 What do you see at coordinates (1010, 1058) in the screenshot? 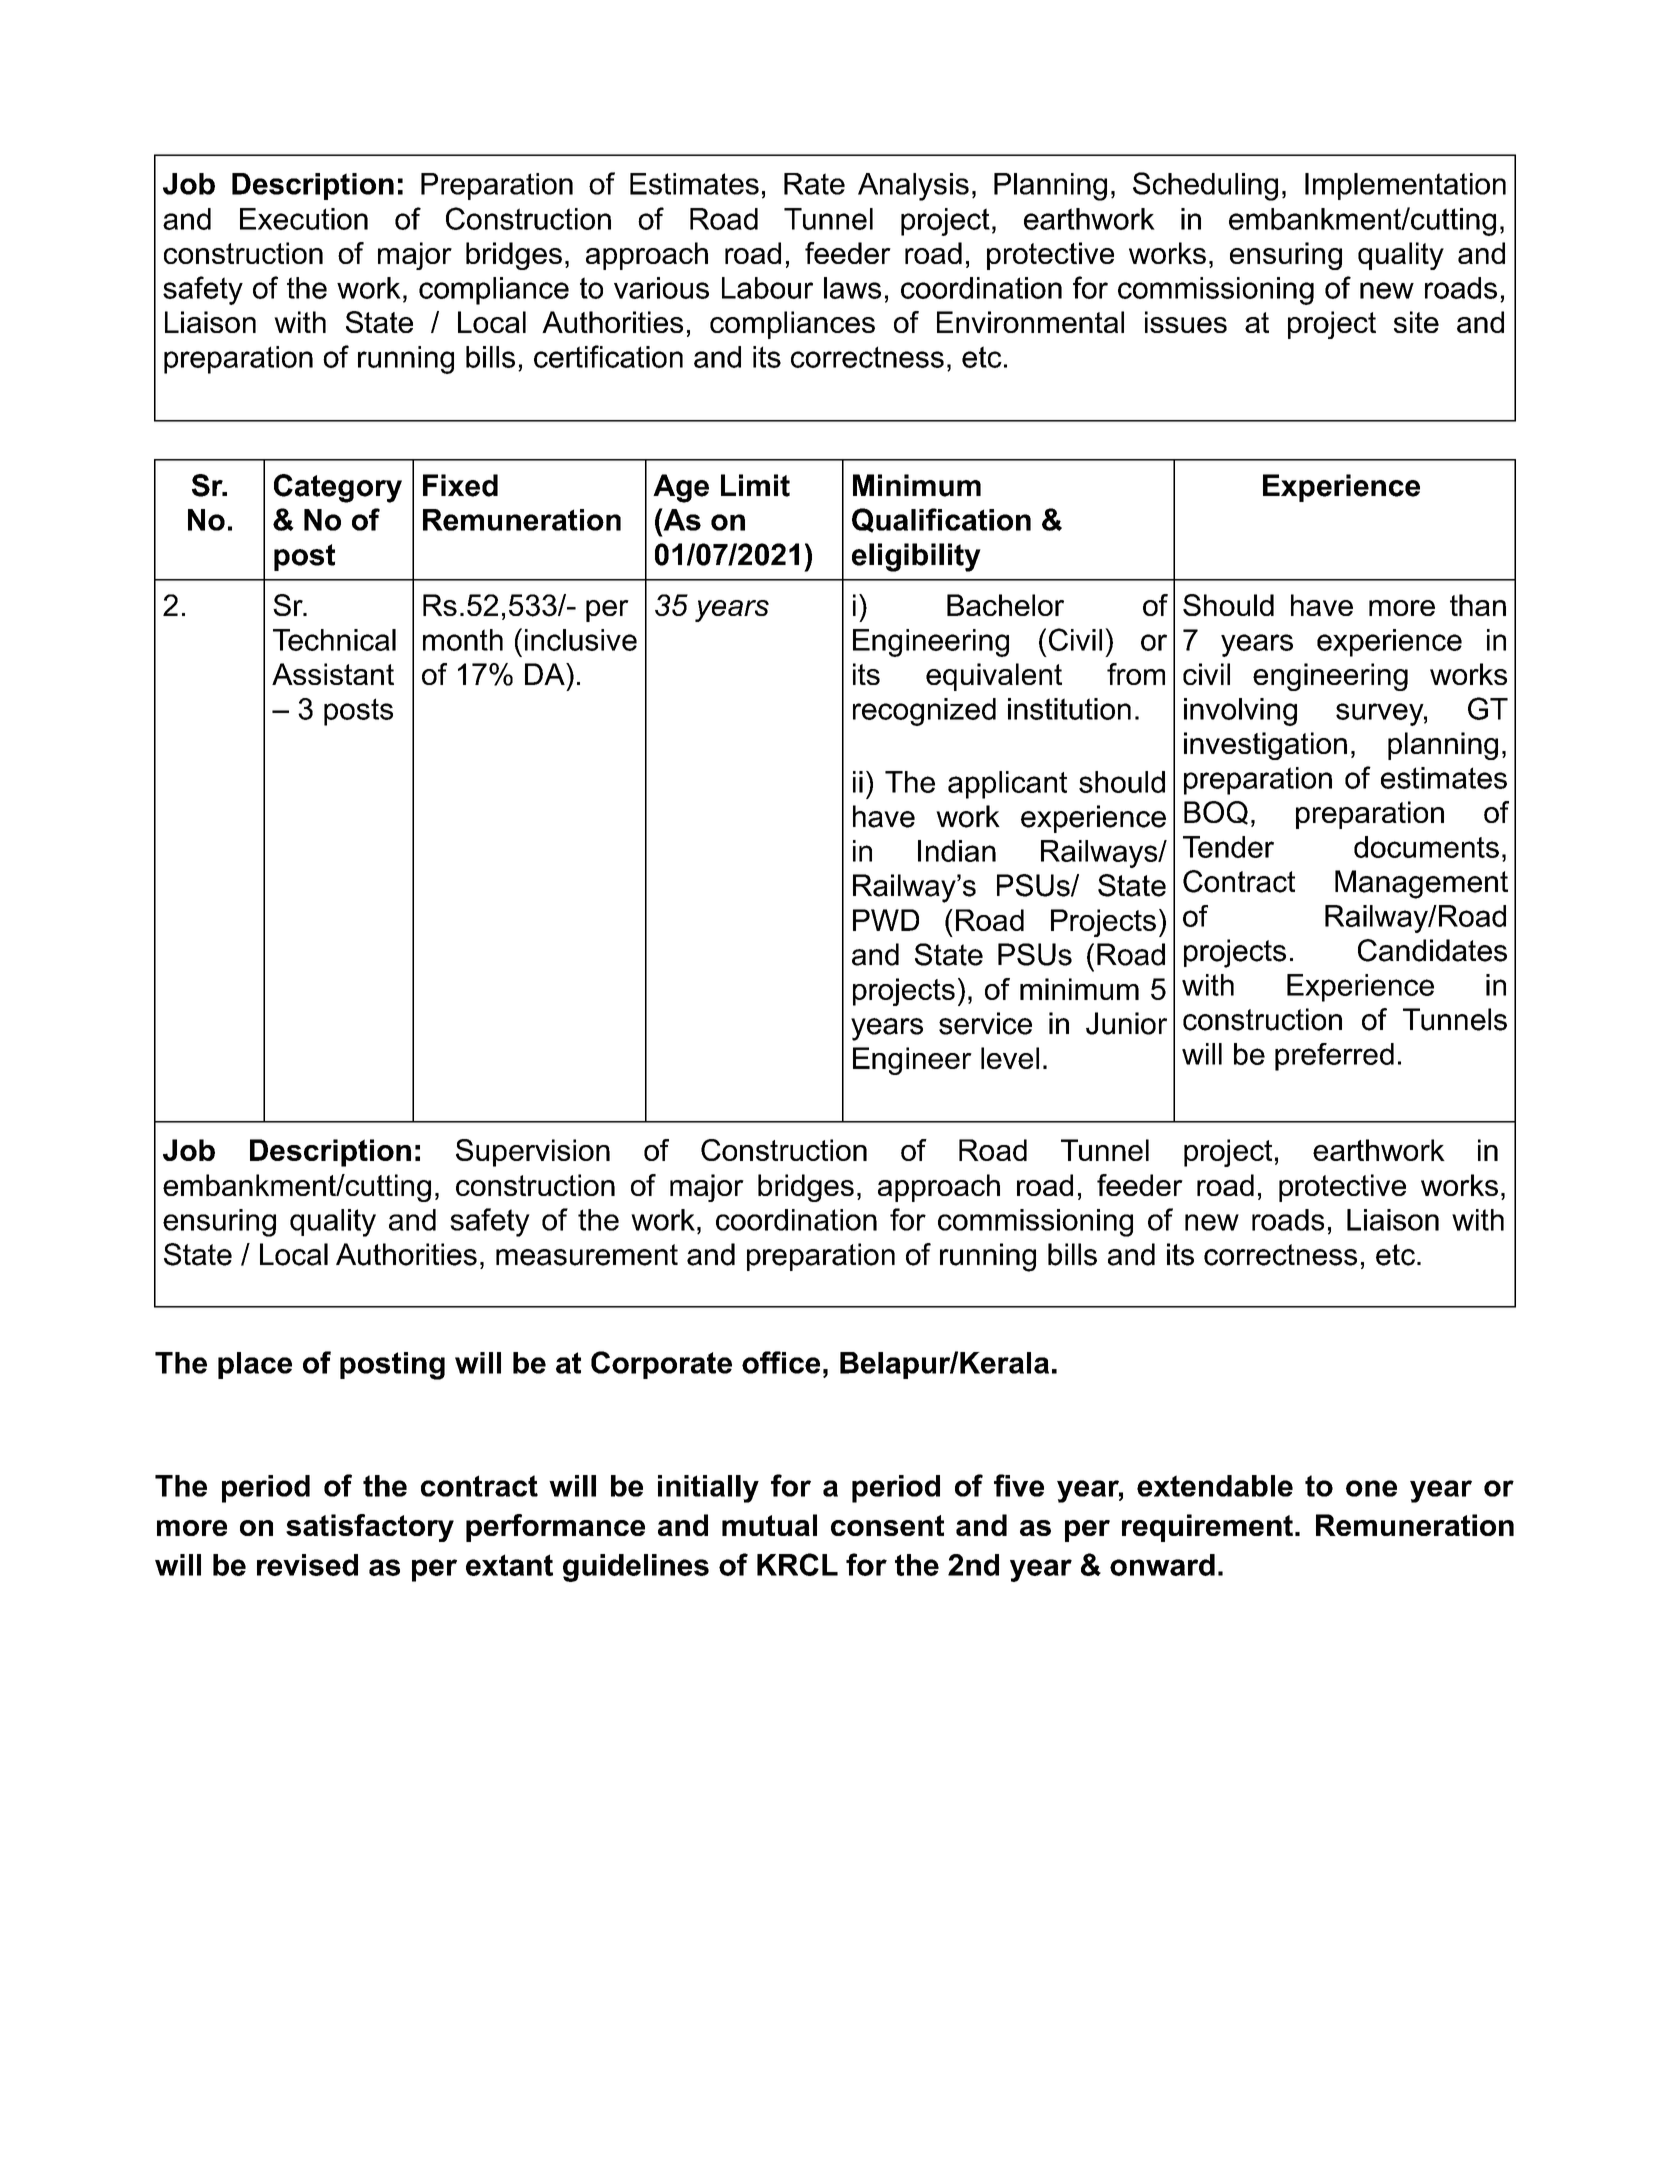
I see `level` at bounding box center [1010, 1058].
